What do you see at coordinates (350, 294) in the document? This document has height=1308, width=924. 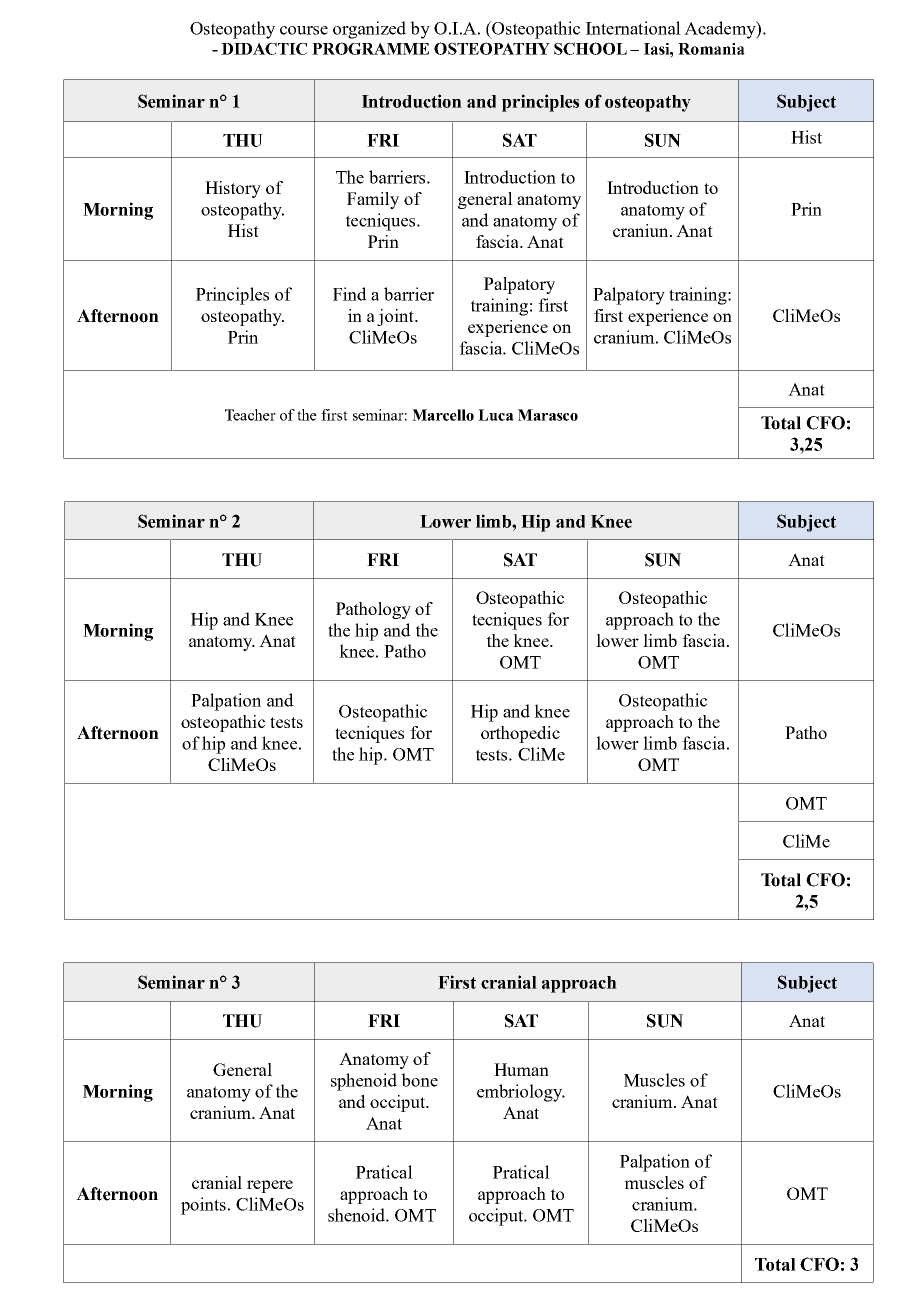 I see `Find` at bounding box center [350, 294].
